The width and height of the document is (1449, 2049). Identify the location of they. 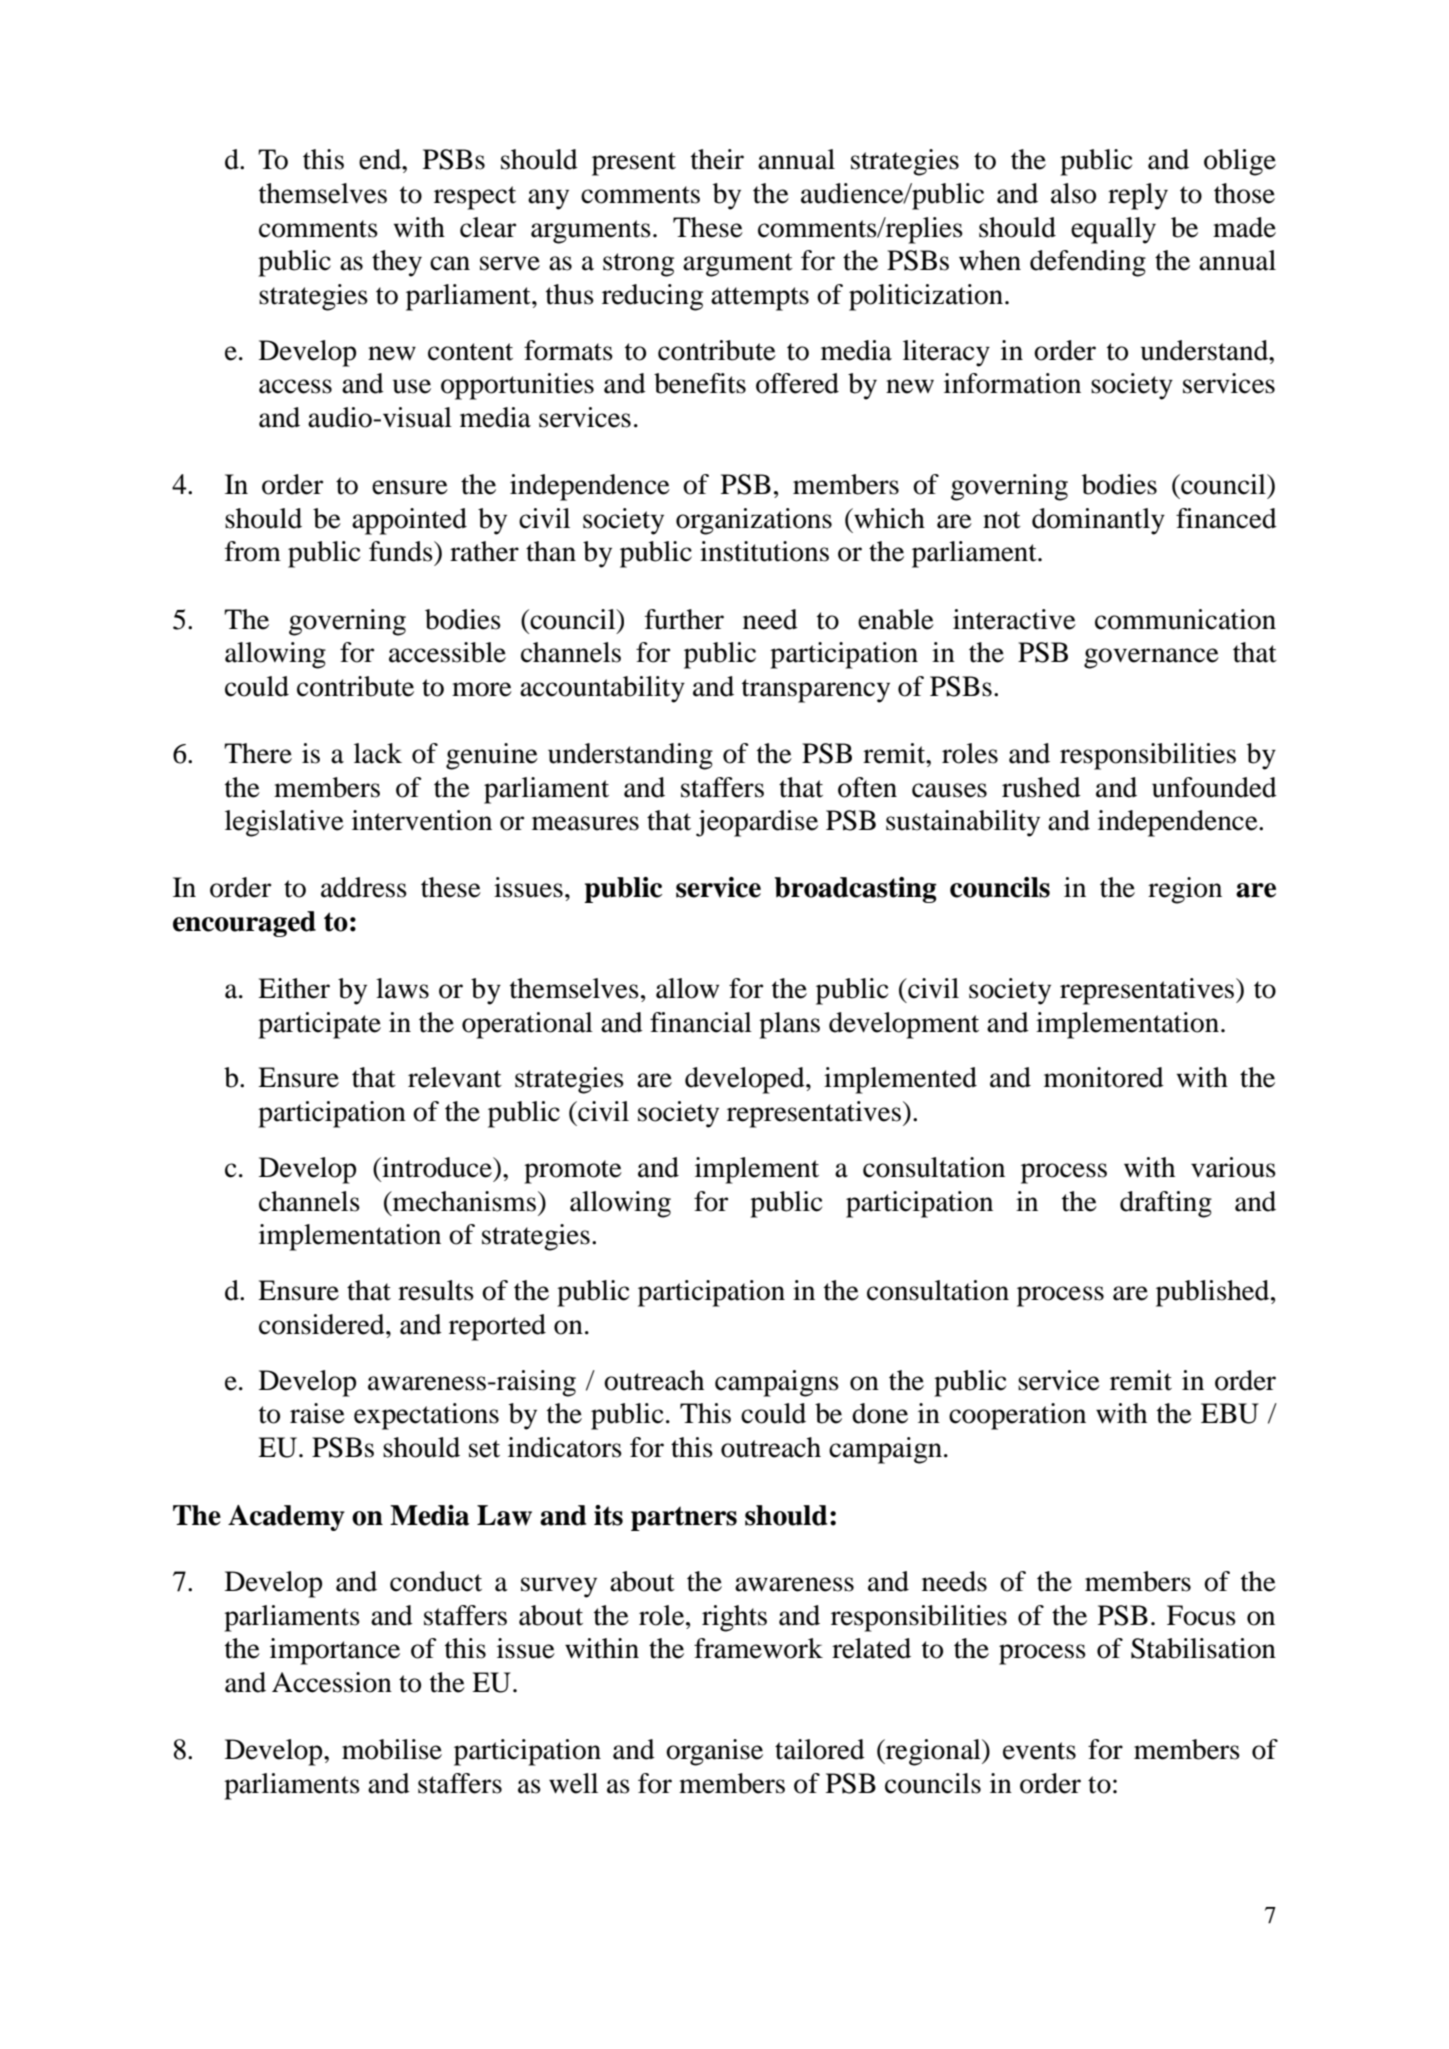
(397, 263).
